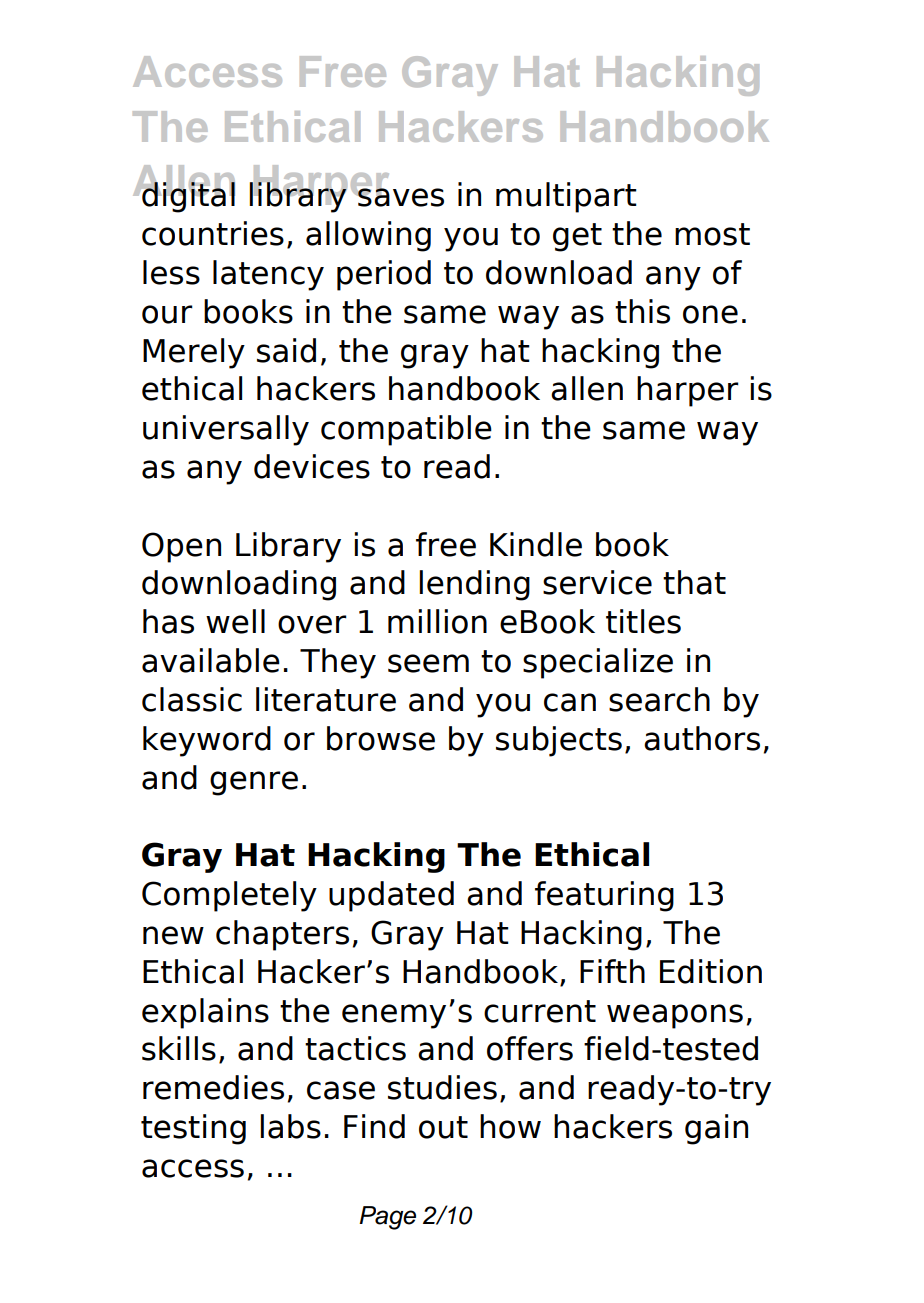  What do you see at coordinates (229, 896) in the document?
I see `Completely` at bounding box center [229, 896].
